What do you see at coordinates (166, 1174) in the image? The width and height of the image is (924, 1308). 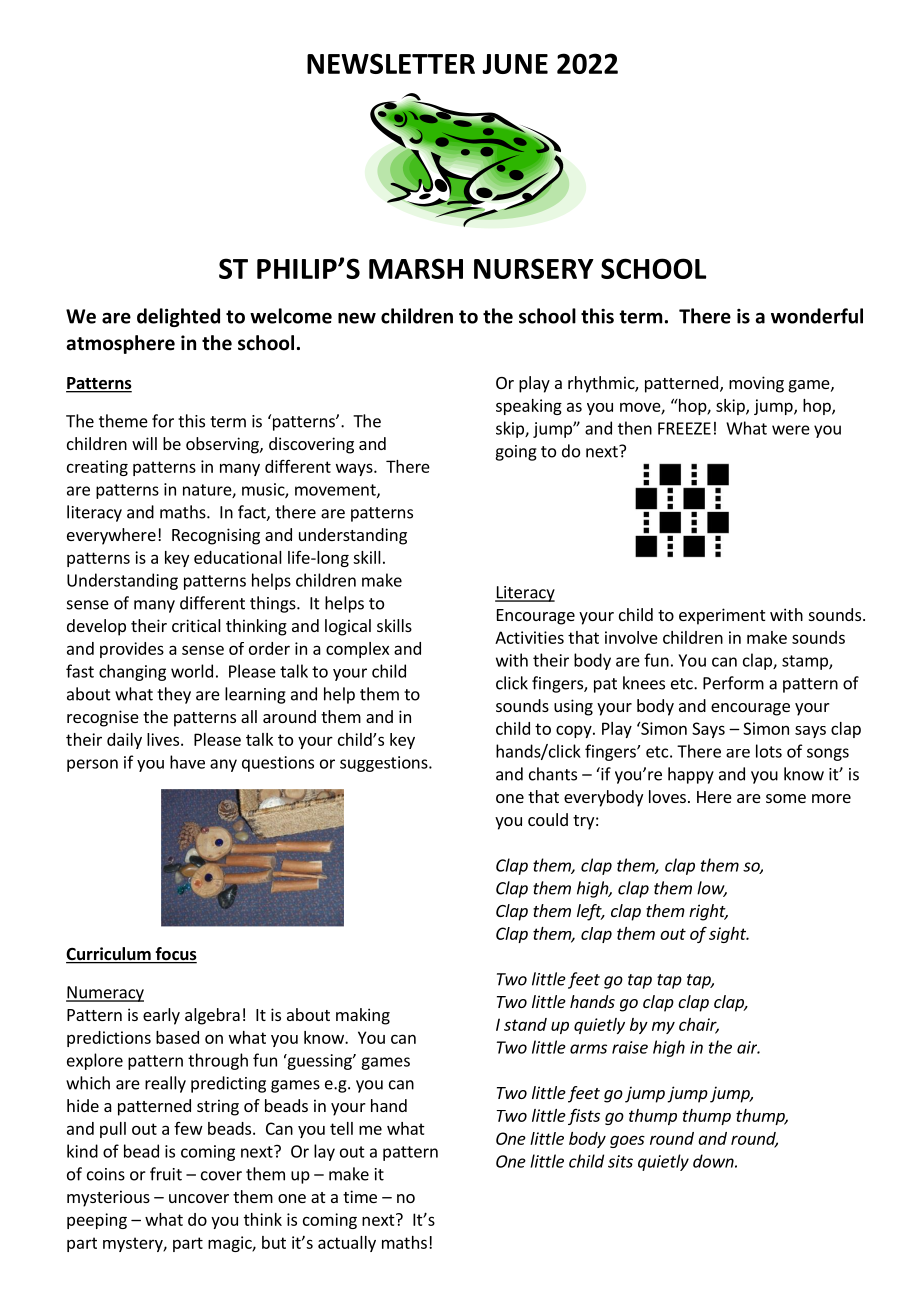 I see `fruit` at bounding box center [166, 1174].
